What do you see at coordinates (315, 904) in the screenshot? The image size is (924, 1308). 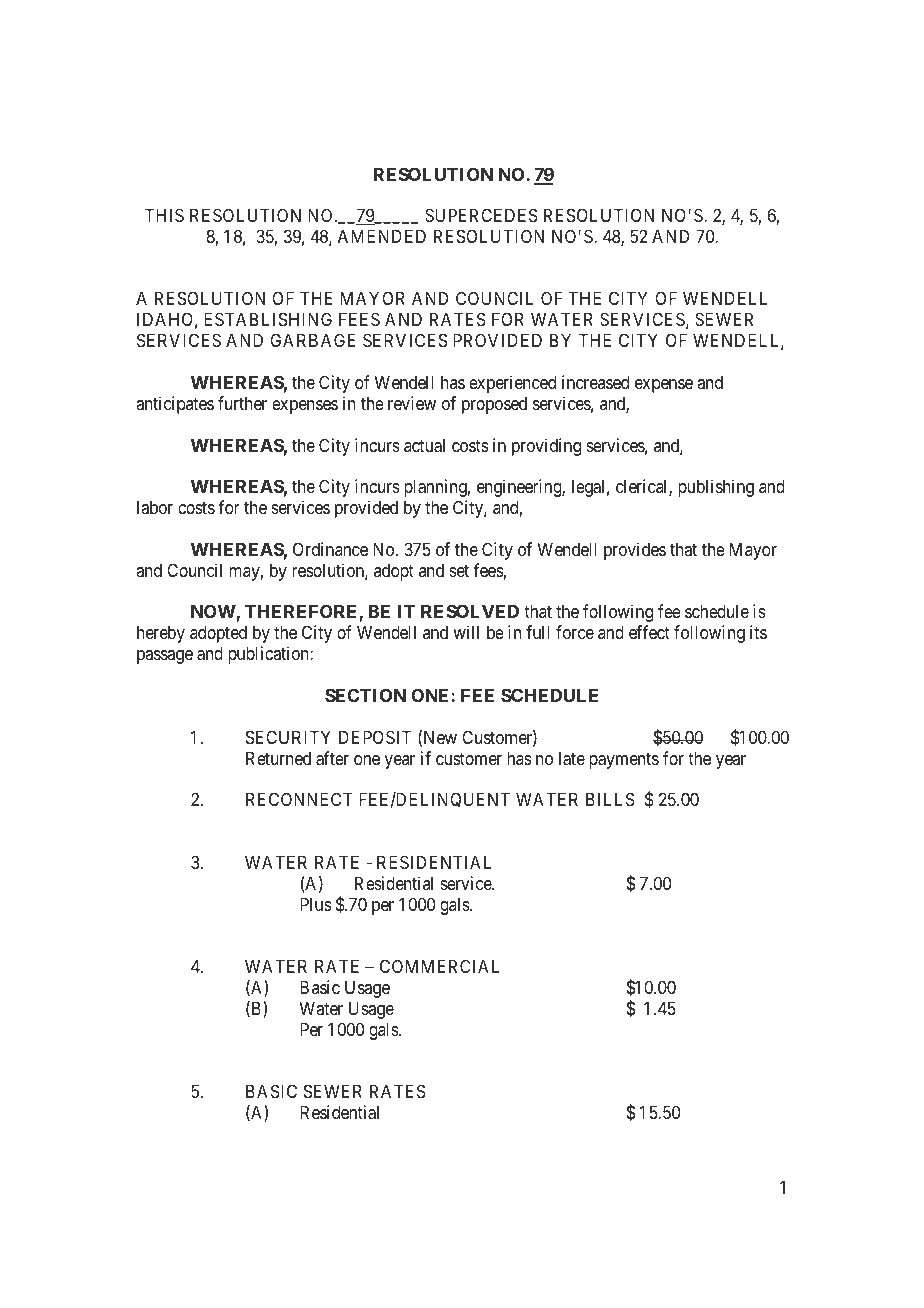 I see `Plus` at bounding box center [315, 904].
